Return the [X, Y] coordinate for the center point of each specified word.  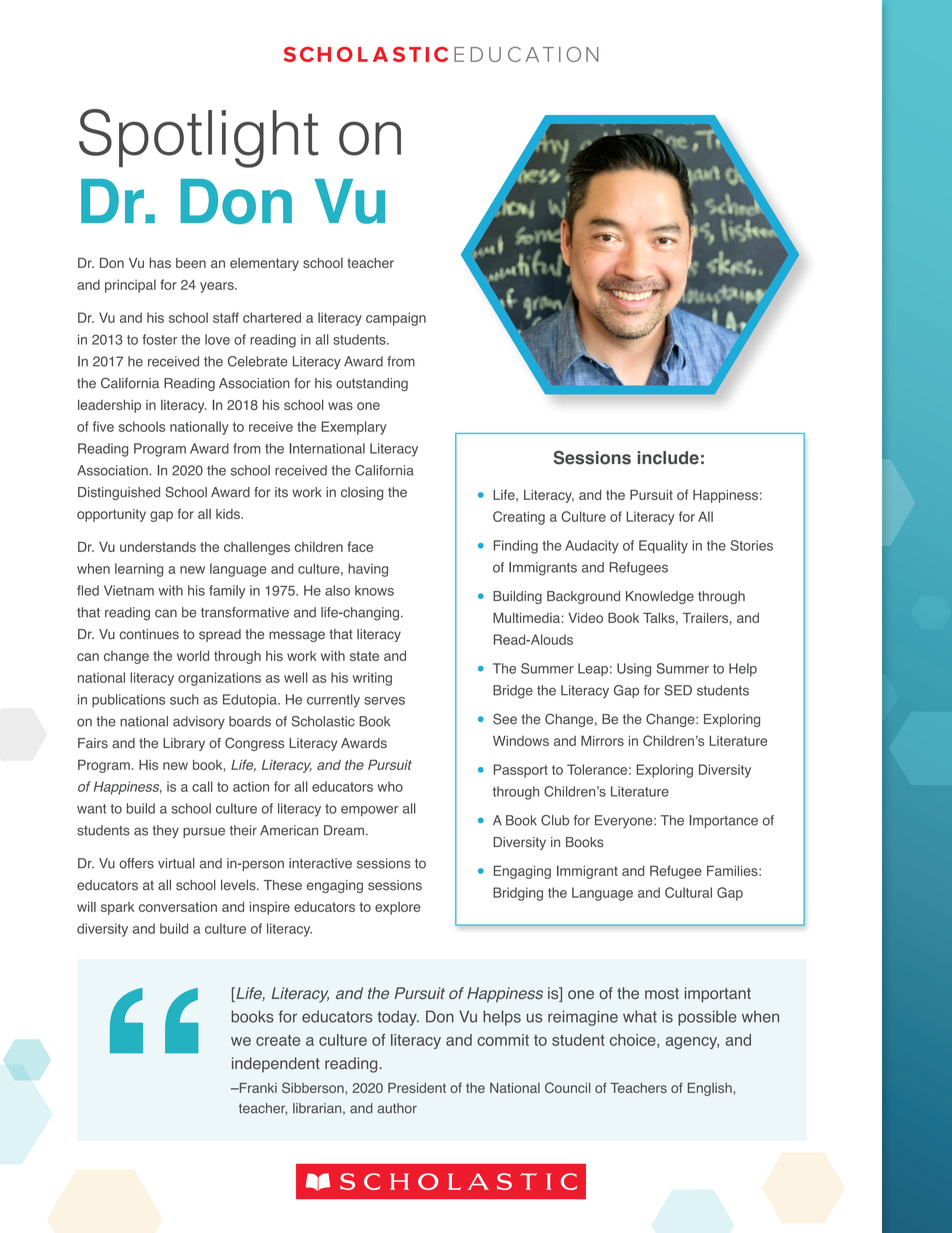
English [711, 1089]
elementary [264, 264]
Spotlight [199, 138]
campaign [396, 319]
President [417, 1088]
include [668, 458]
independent [276, 1064]
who [390, 786]
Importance [724, 821]
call [202, 786]
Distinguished [119, 493]
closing [362, 493]
